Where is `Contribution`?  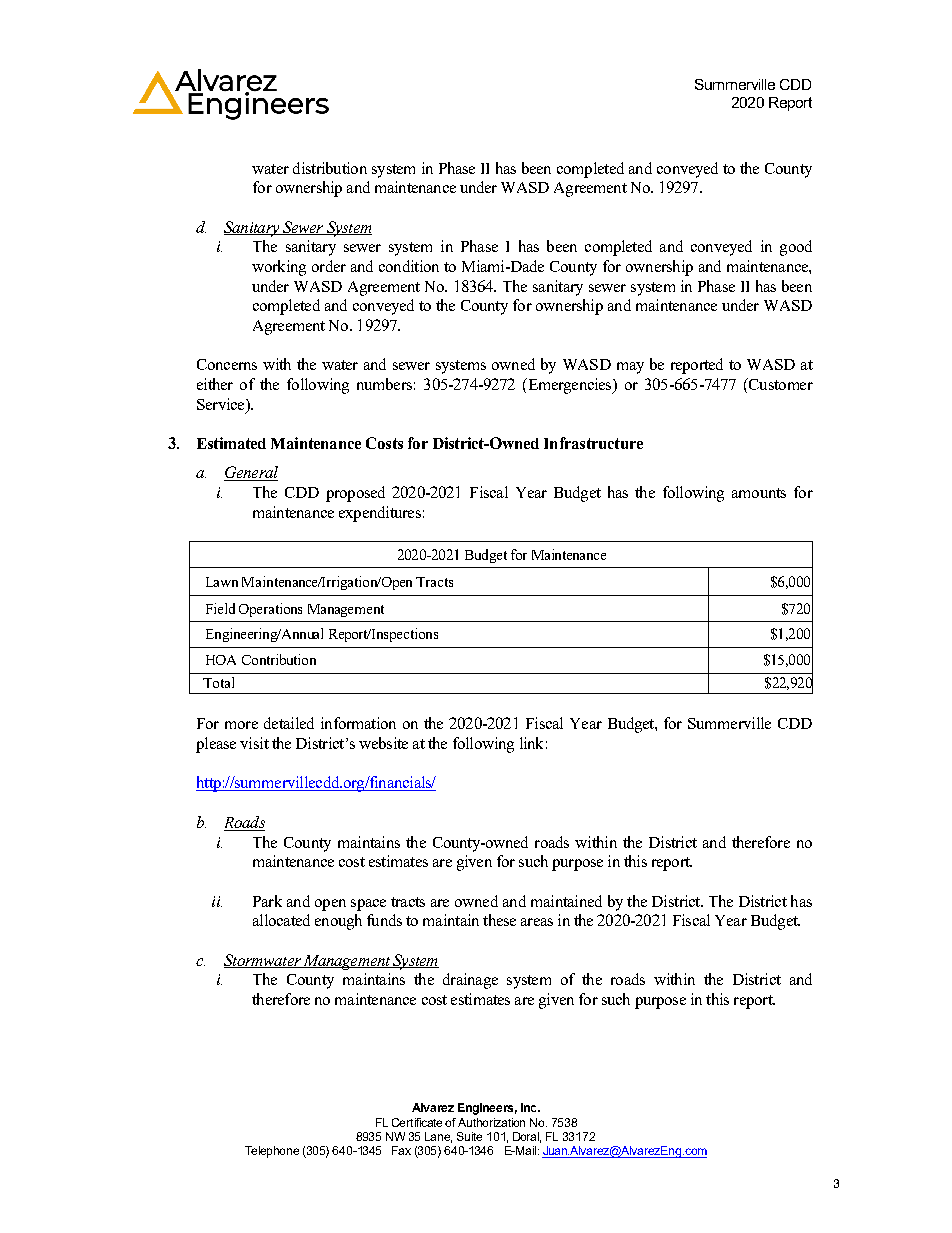 Contribution is located at coordinates (279, 659).
